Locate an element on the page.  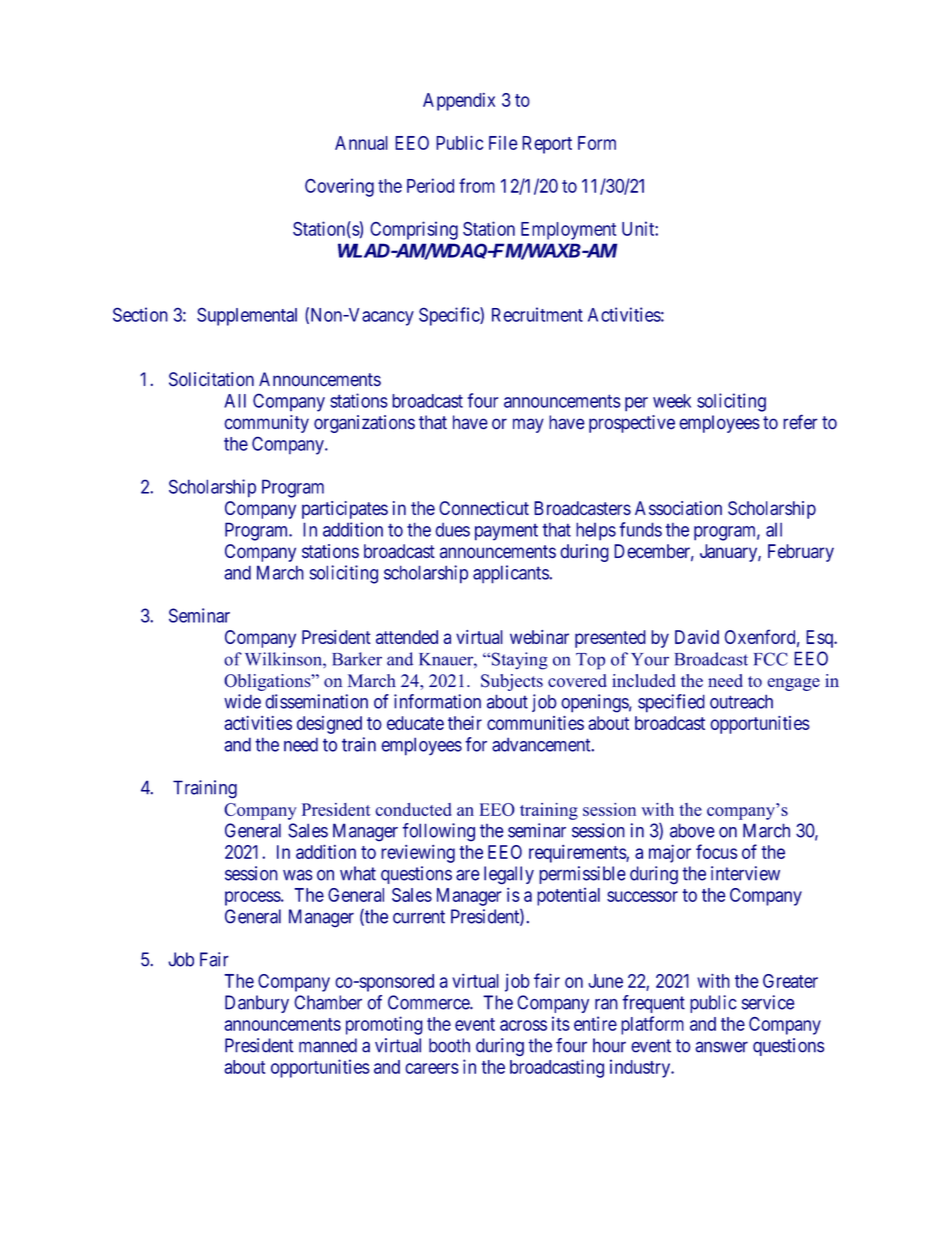
week is located at coordinates (672, 401).
